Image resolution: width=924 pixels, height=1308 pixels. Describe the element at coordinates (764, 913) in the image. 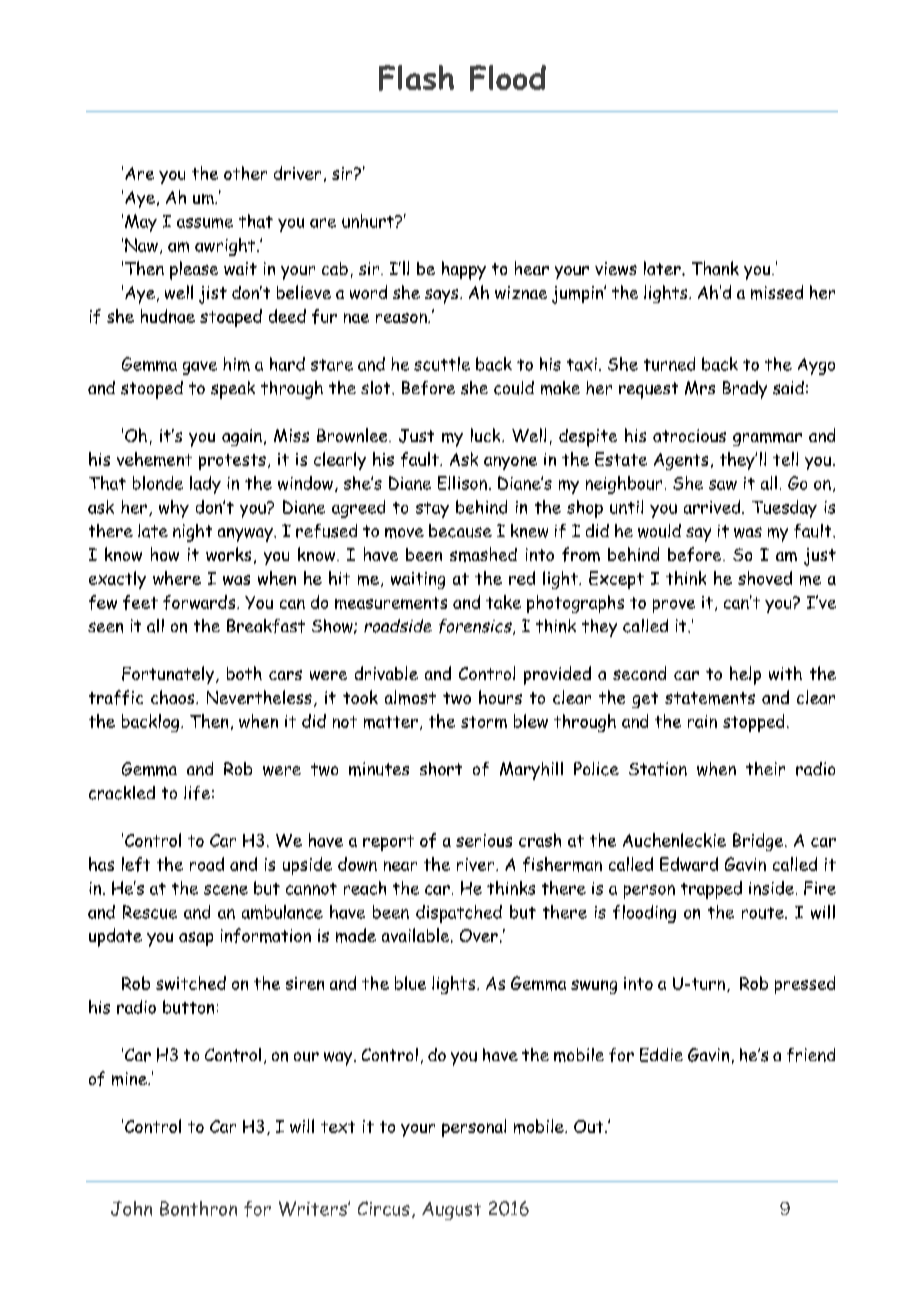

I see `route` at that location.
